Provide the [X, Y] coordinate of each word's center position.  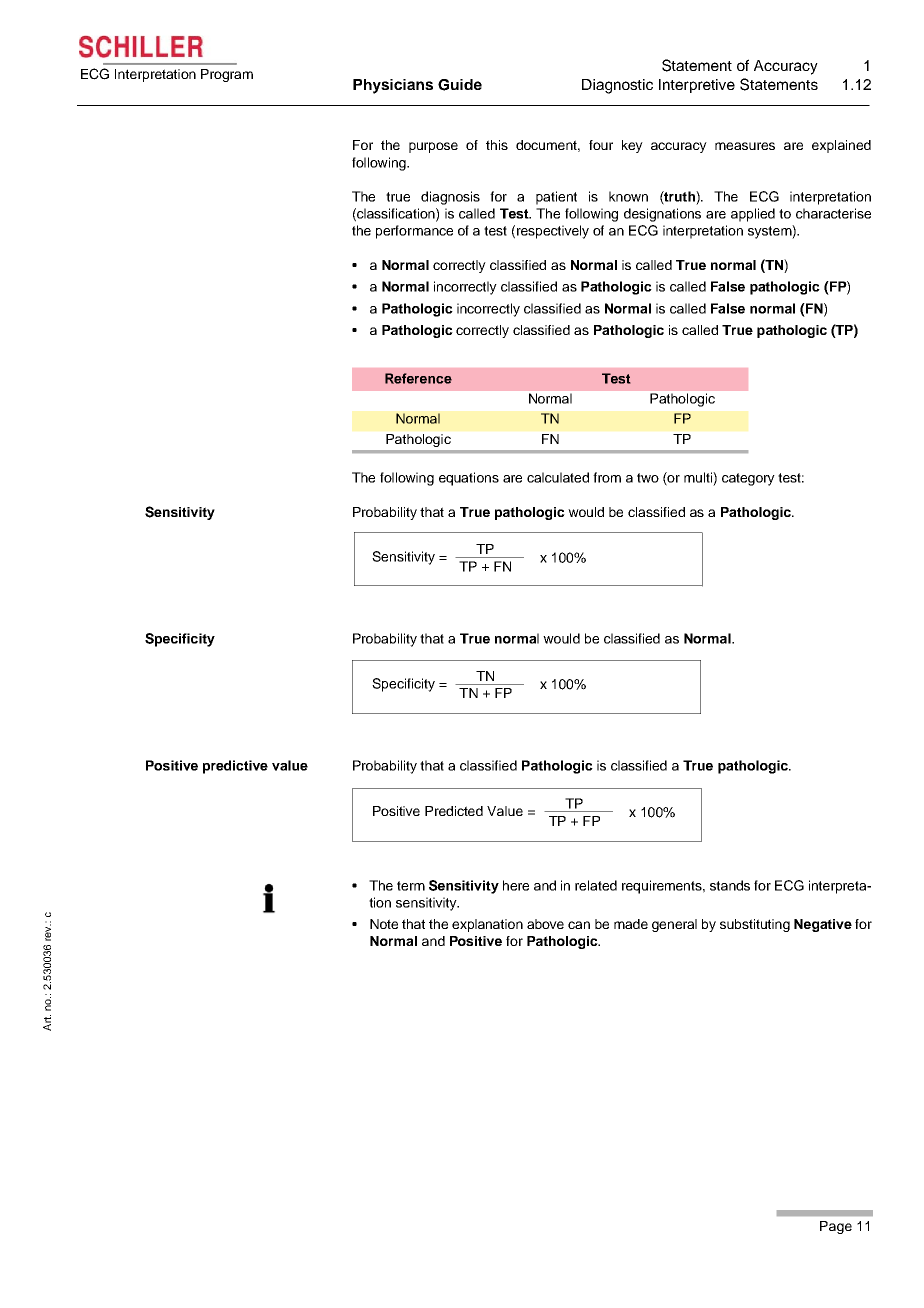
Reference [418, 378]
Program [227, 75]
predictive [235, 767]
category [748, 479]
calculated [558, 477]
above [545, 924]
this [497, 145]
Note [384, 924]
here [516, 885]
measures [745, 146]
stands [730, 885]
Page [836, 1227]
